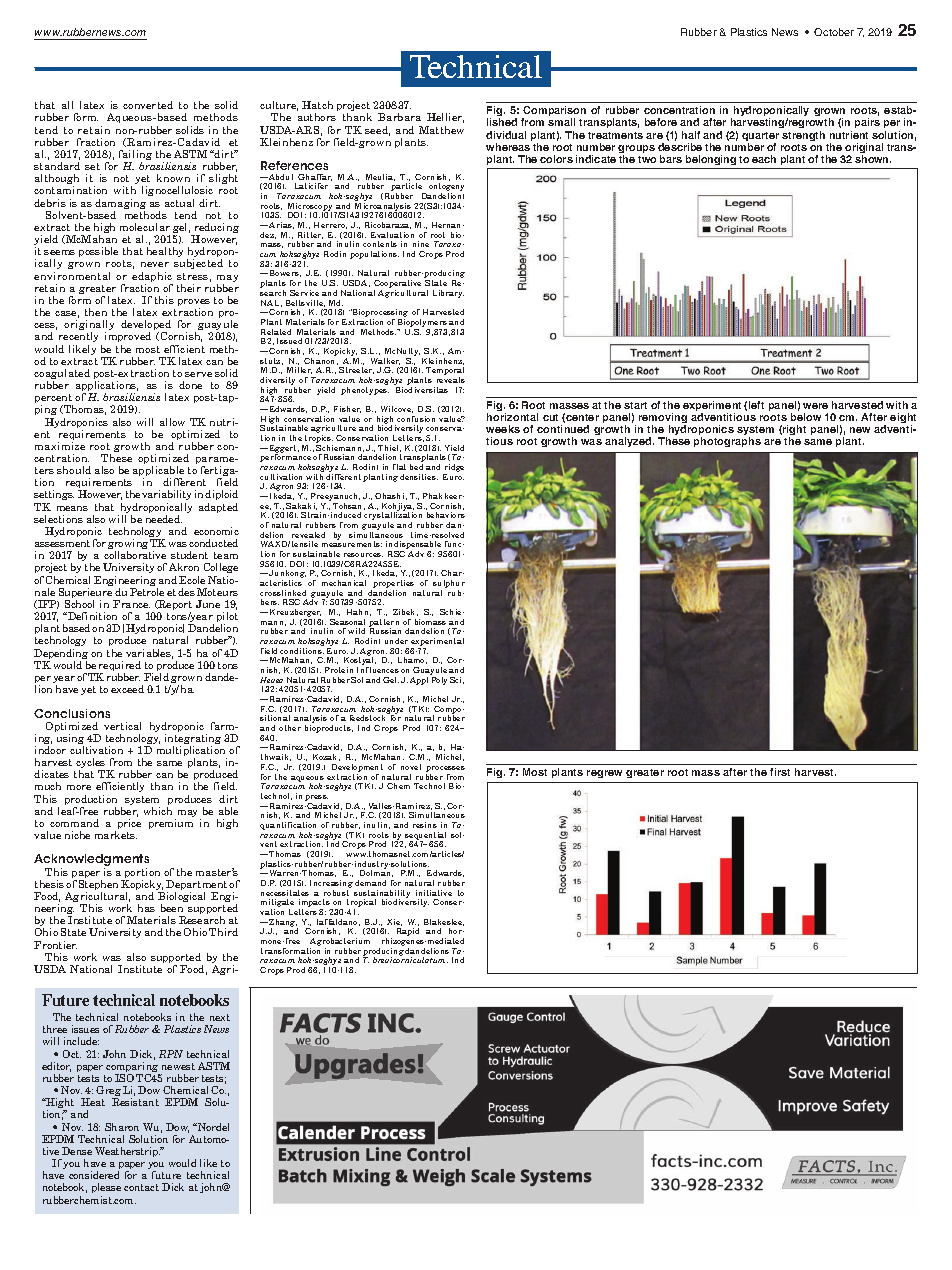 The width and height of the screenshot is (952, 1270). Describe the element at coordinates (780, 772) in the screenshot. I see `first` at that location.
